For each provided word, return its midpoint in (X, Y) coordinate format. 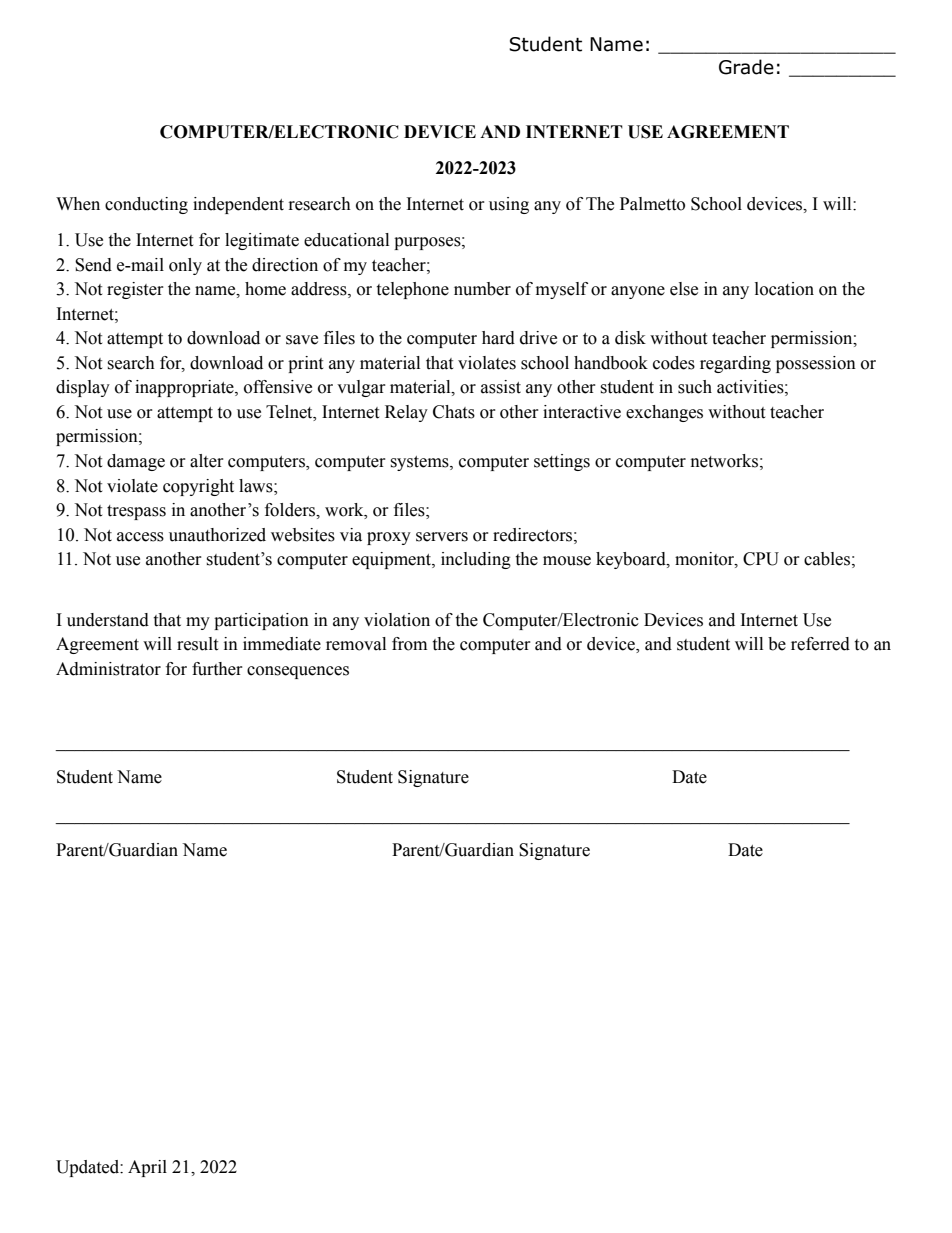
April (147, 1168)
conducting (146, 205)
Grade (746, 67)
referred (820, 644)
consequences (298, 672)
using (509, 205)
